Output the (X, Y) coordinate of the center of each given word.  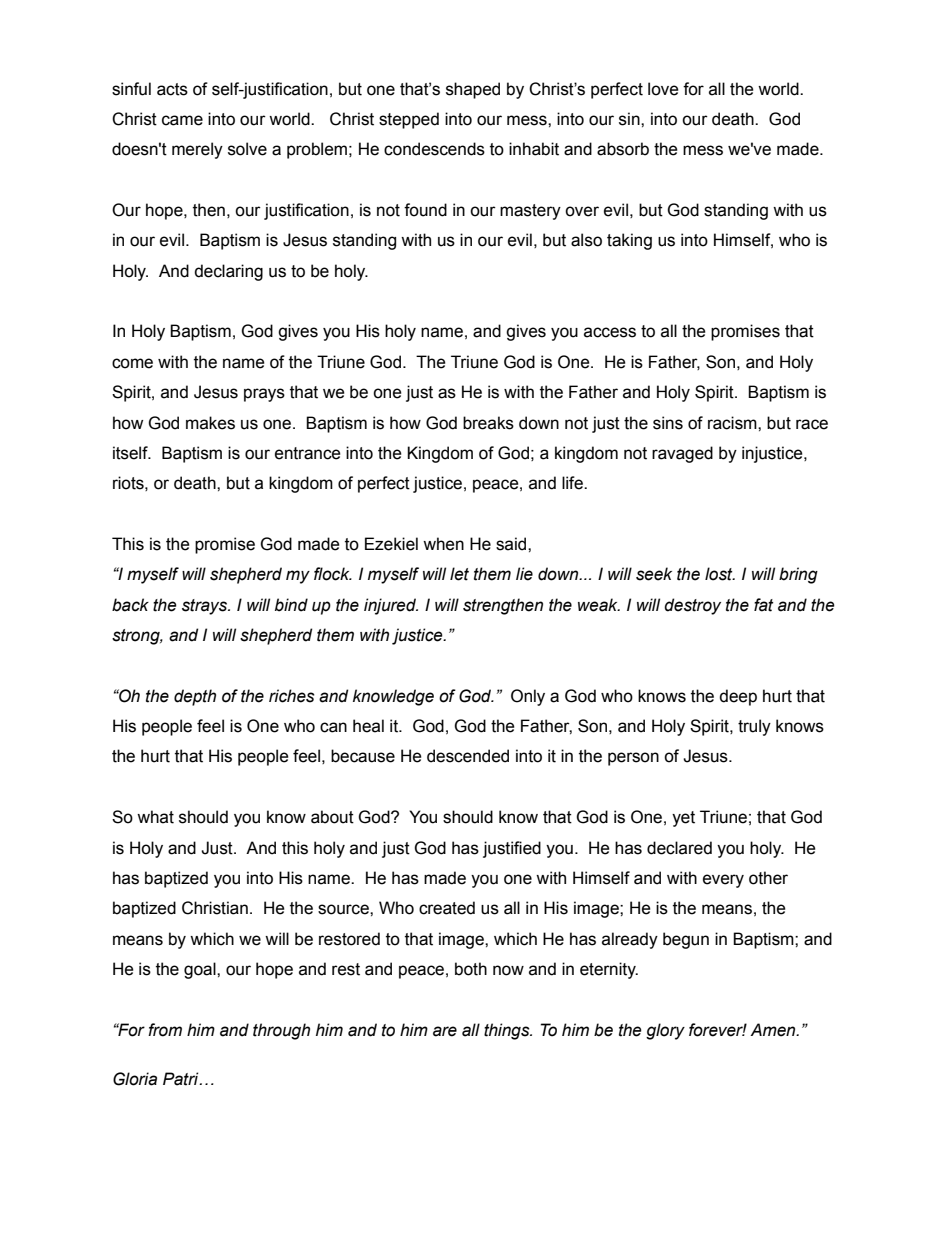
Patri (182, 1079)
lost (720, 574)
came (182, 120)
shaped (473, 90)
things (508, 1031)
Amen (774, 1030)
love (663, 89)
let (459, 574)
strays (206, 607)
